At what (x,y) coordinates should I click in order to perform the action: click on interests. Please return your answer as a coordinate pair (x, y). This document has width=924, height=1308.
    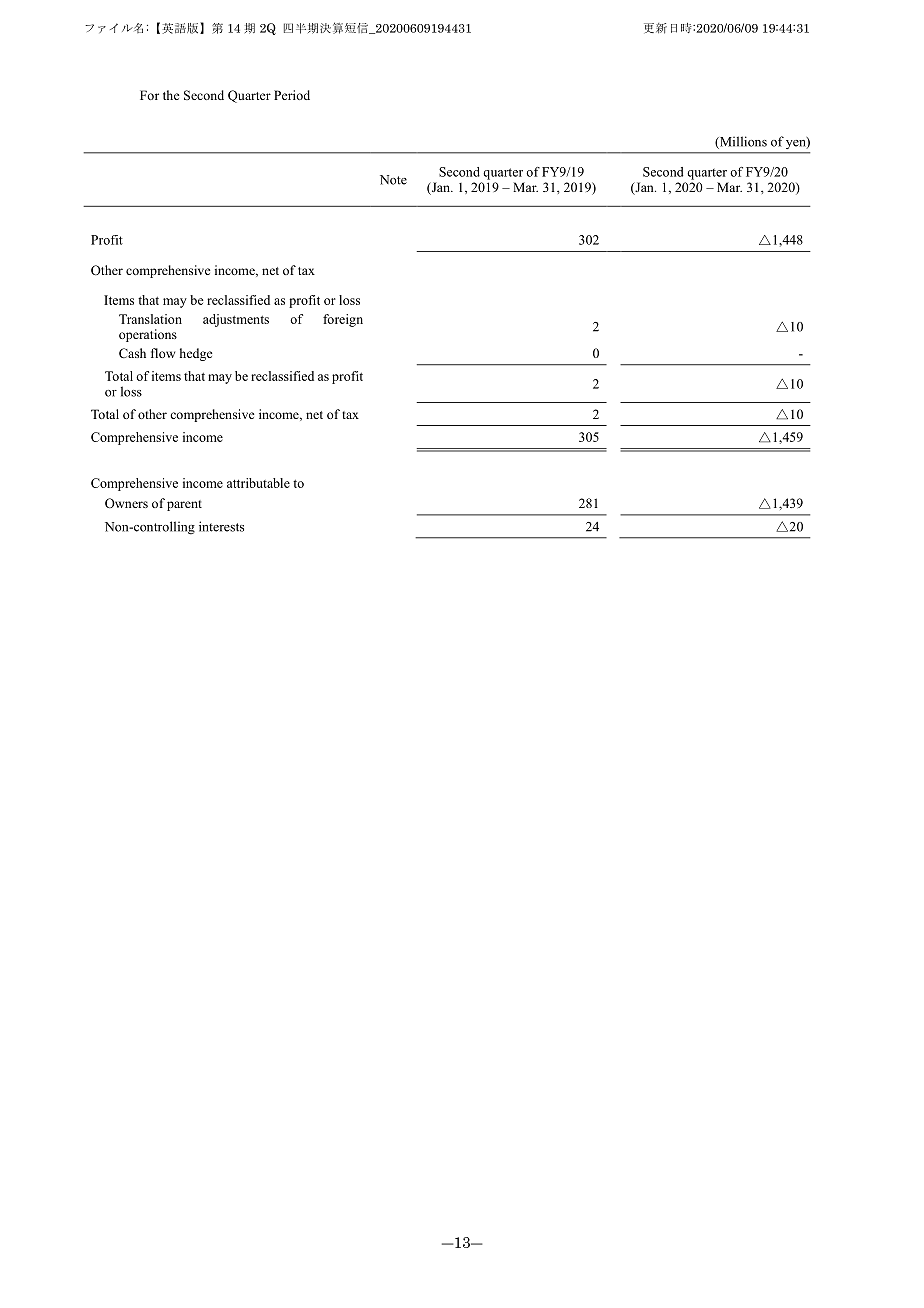
    Looking at the image, I should click on (221, 526).
